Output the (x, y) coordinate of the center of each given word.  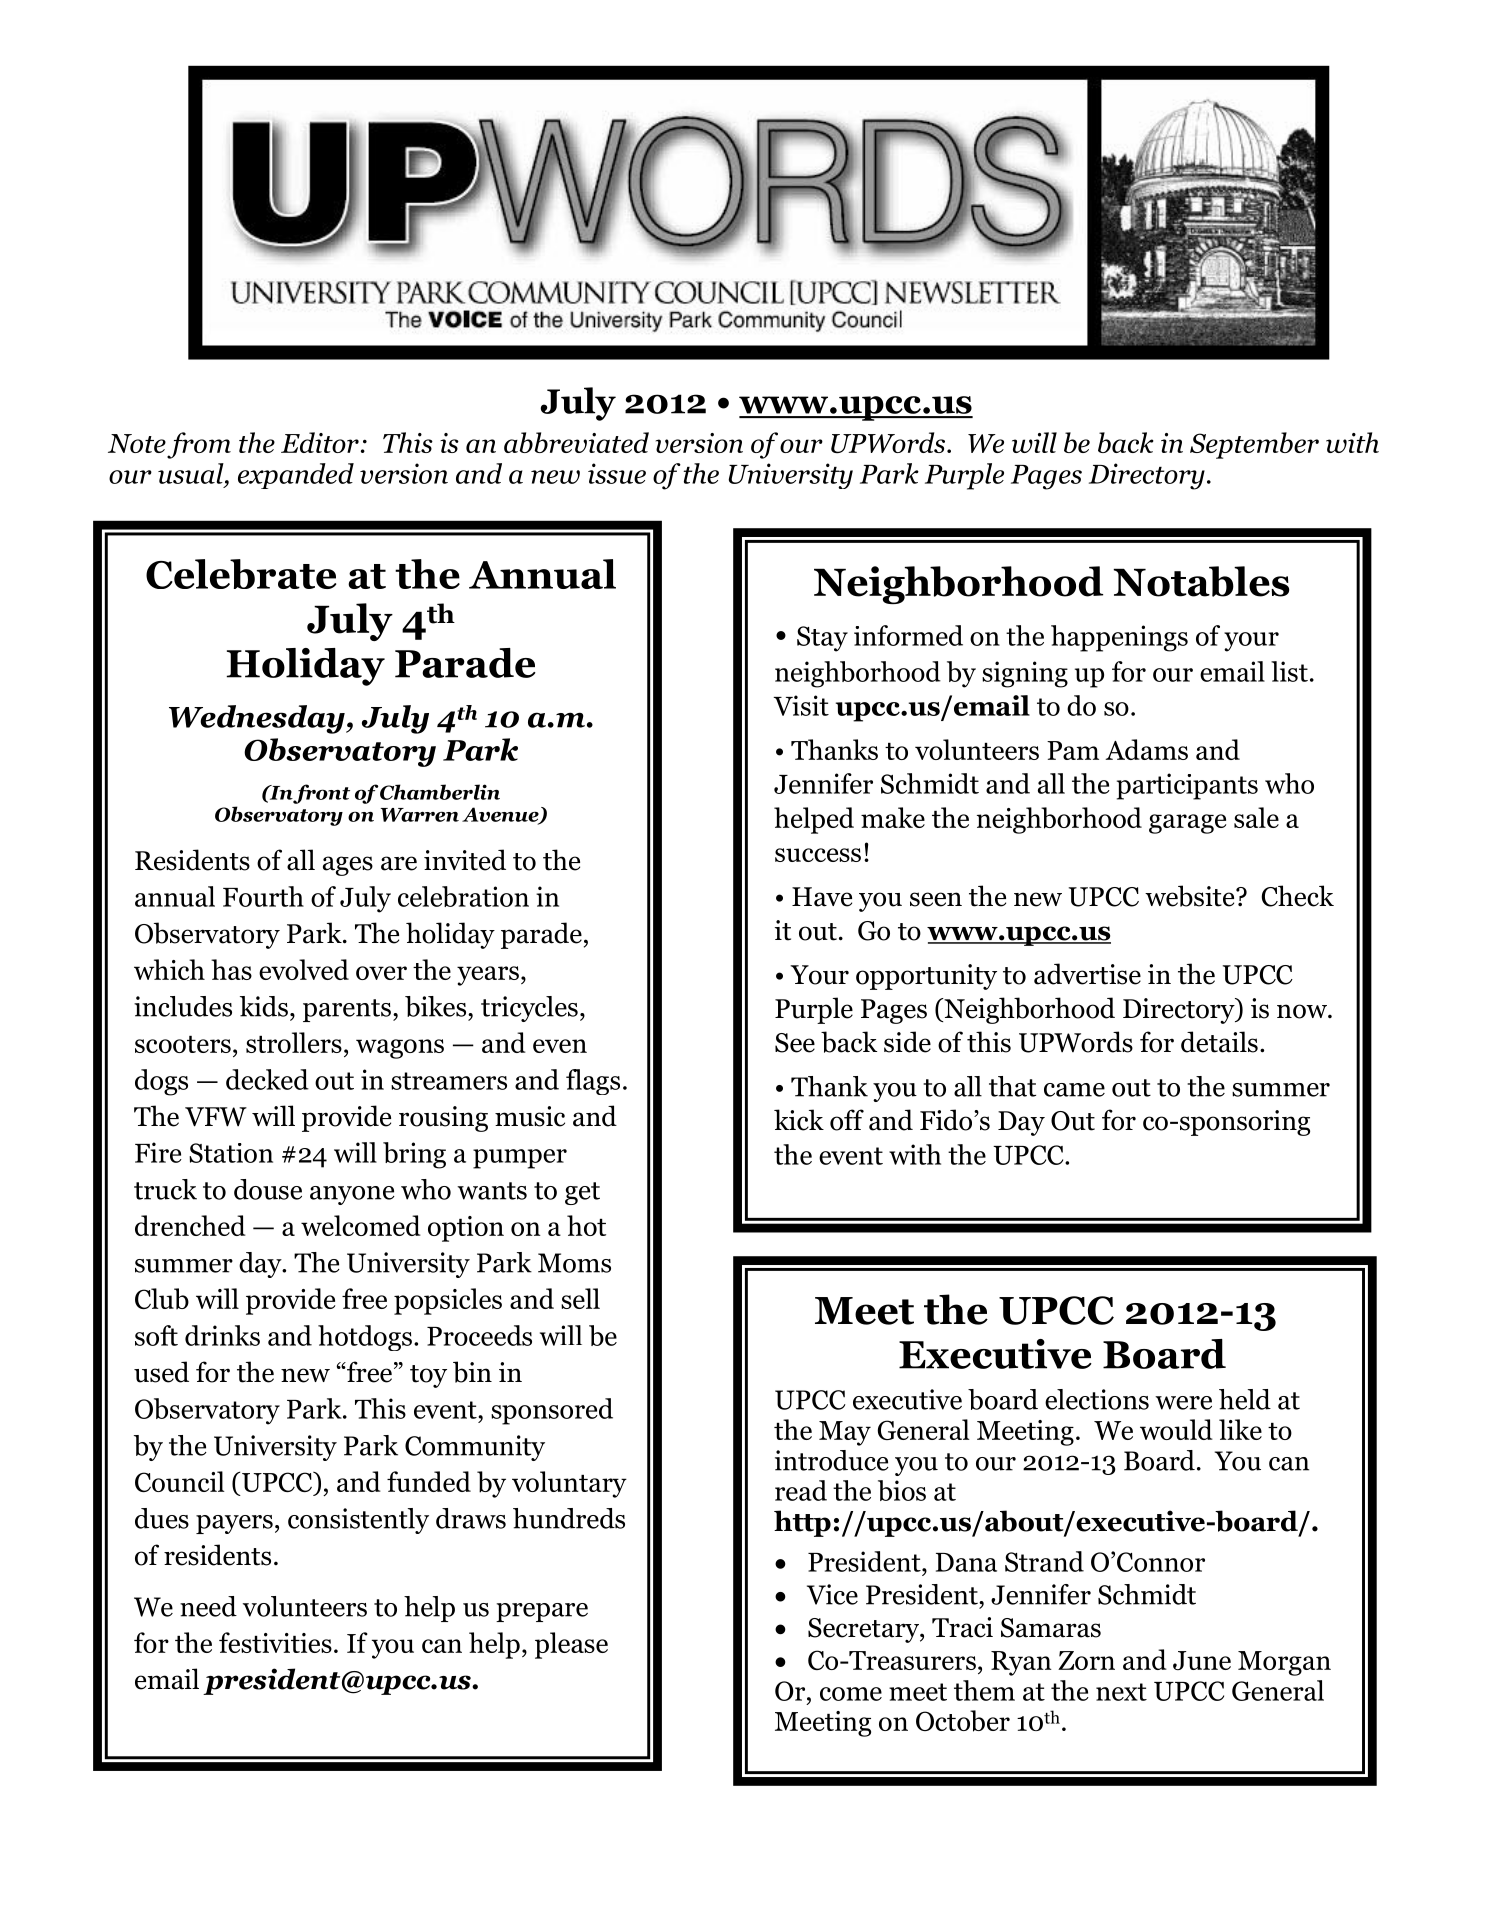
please (571, 1645)
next (1121, 1692)
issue (617, 473)
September (1254, 445)
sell (580, 1298)
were (1183, 1403)
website (1191, 896)
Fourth (263, 896)
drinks (222, 1335)
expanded (296, 476)
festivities (275, 1642)
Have (822, 897)
